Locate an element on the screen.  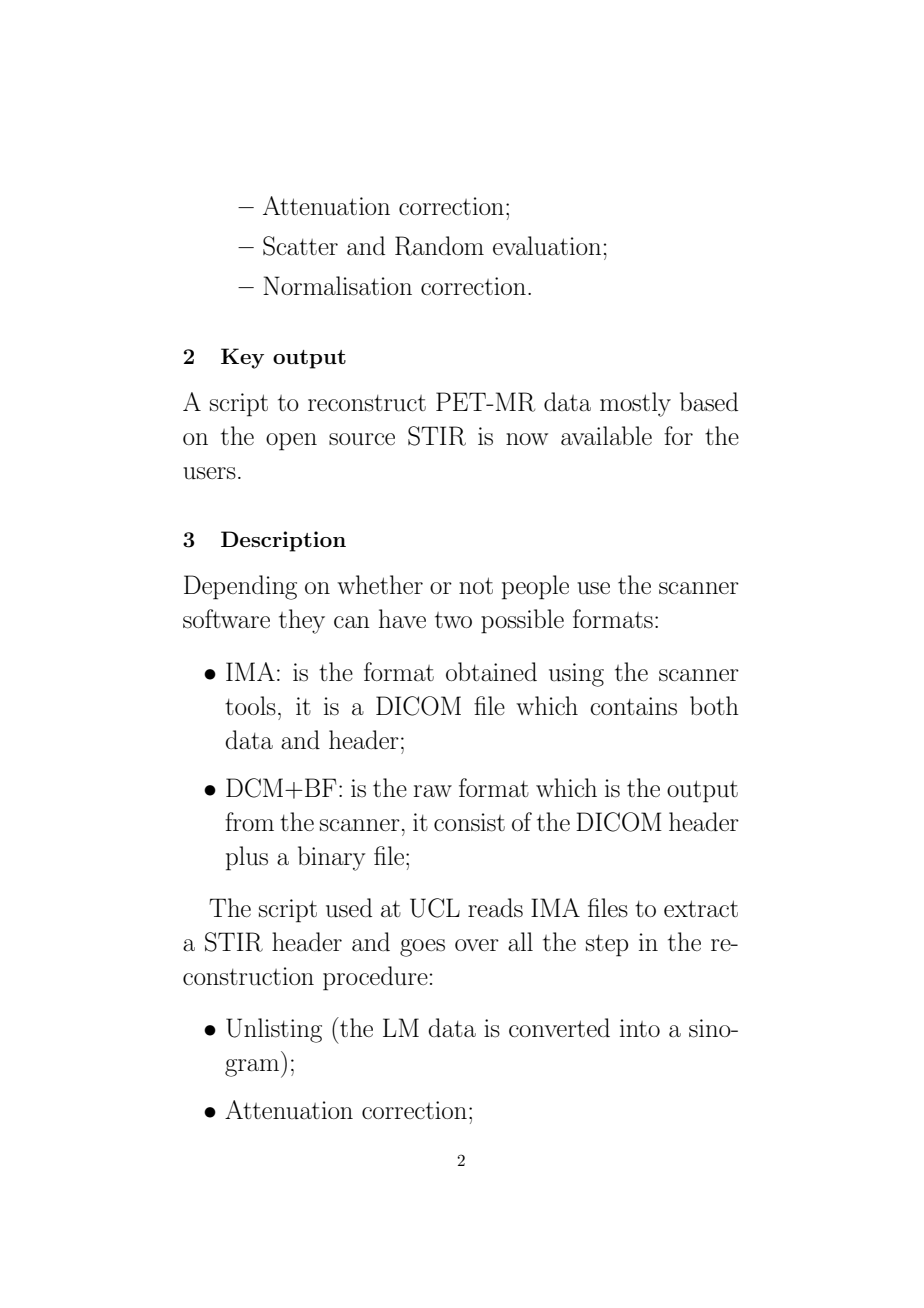
Scatter is located at coordinates (300, 246).
